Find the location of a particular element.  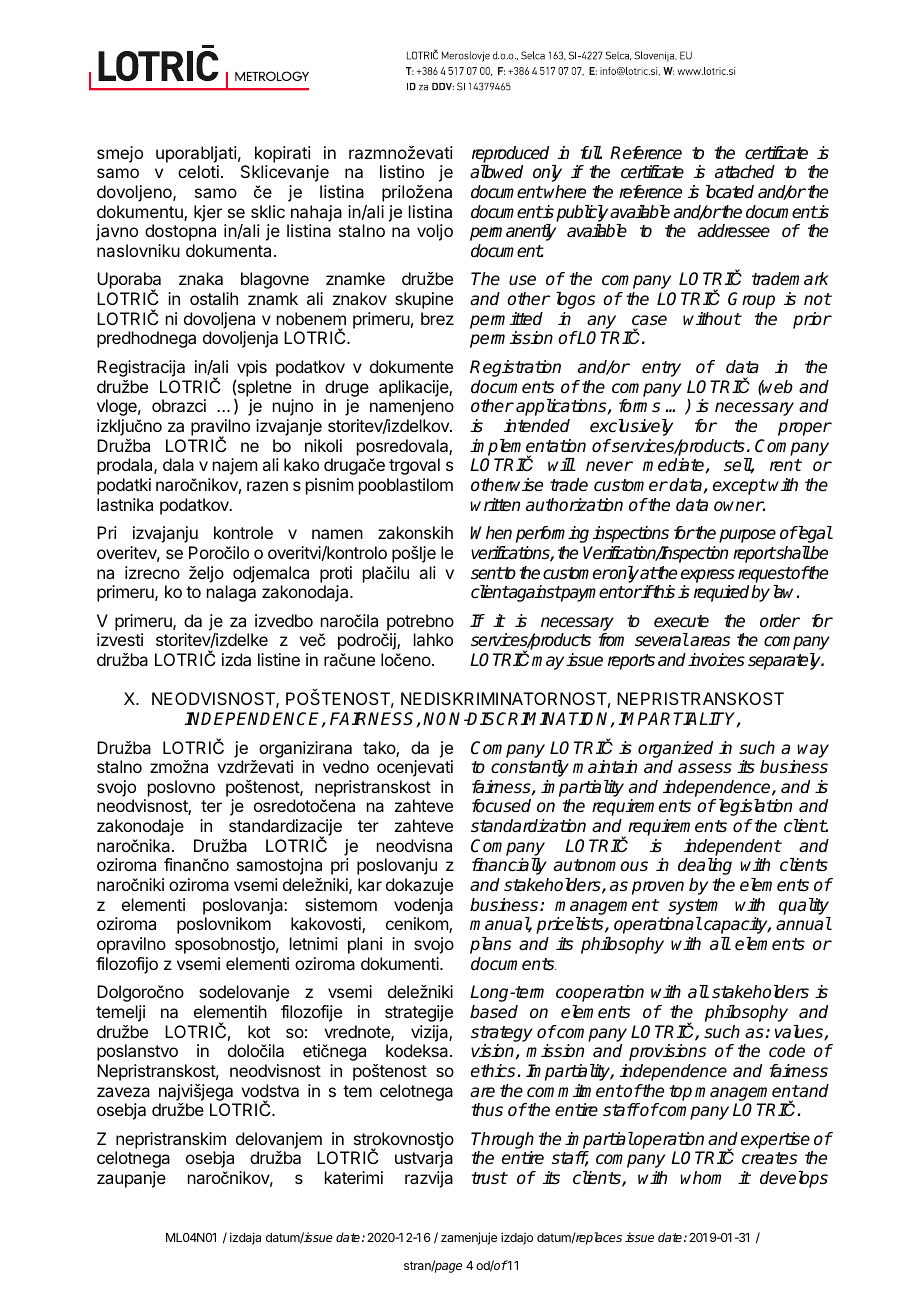

where is located at coordinates (564, 192).
